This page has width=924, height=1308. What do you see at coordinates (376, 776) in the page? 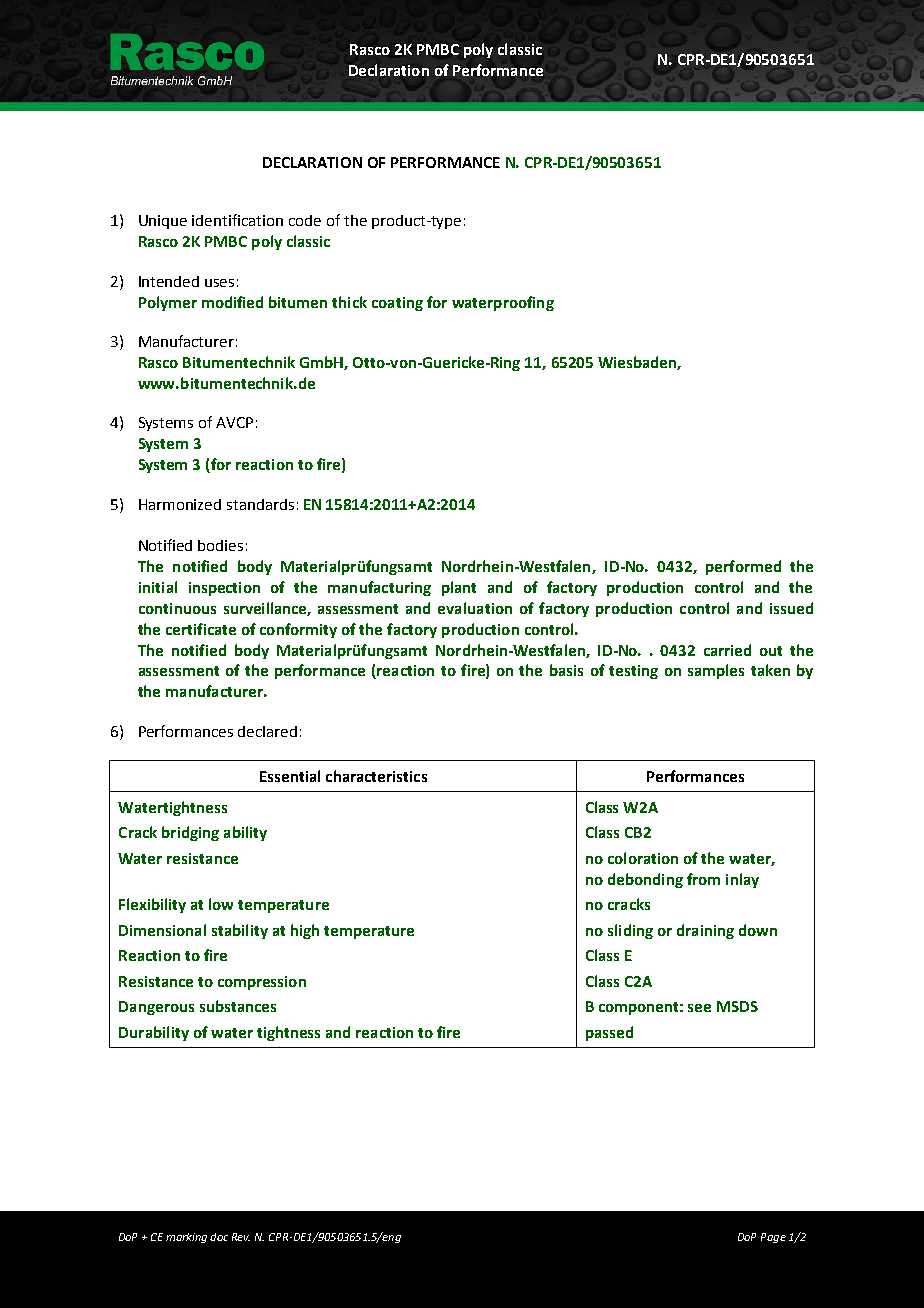
I see `characteristics` at bounding box center [376, 776].
